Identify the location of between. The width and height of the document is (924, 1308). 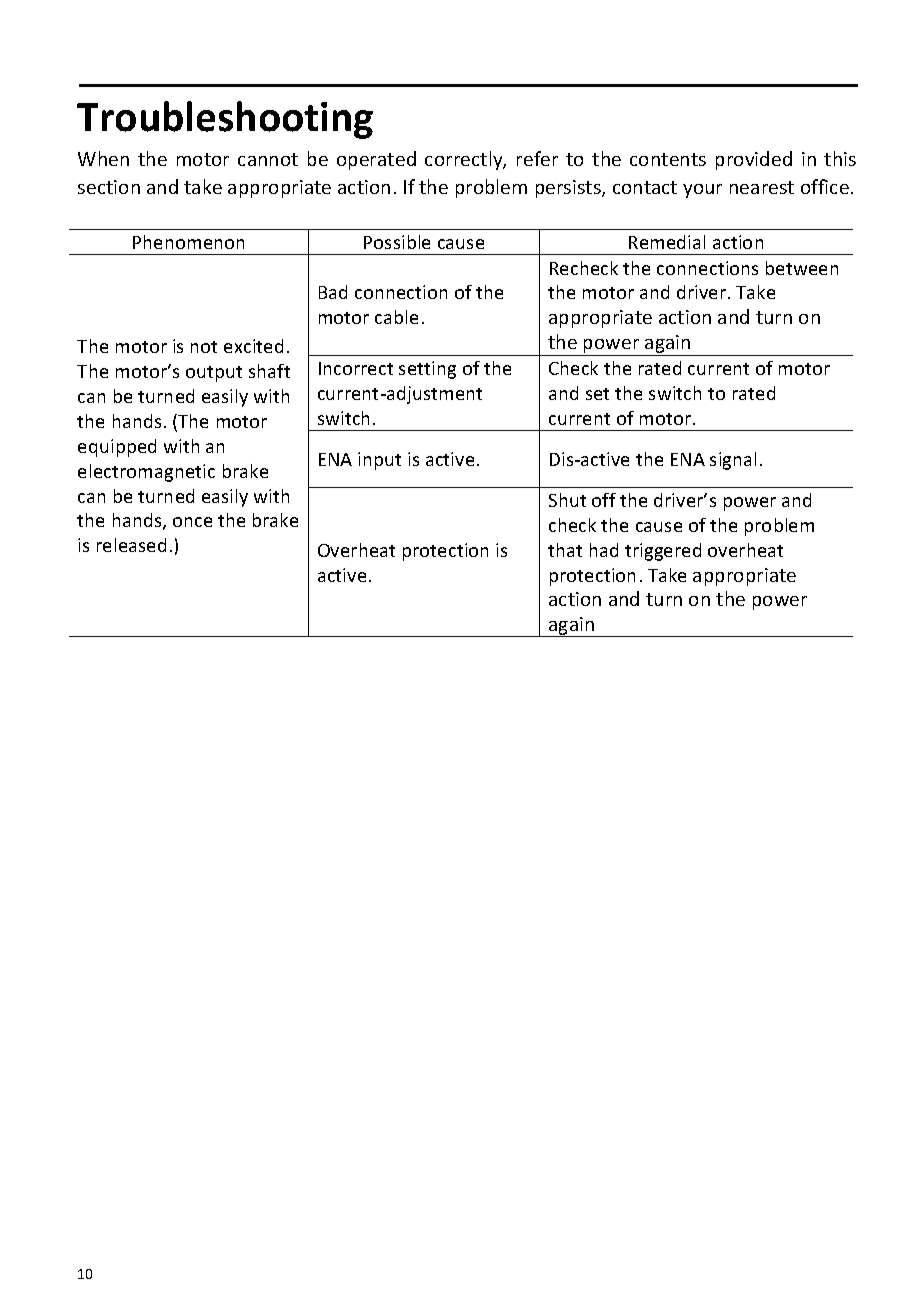
(802, 268).
